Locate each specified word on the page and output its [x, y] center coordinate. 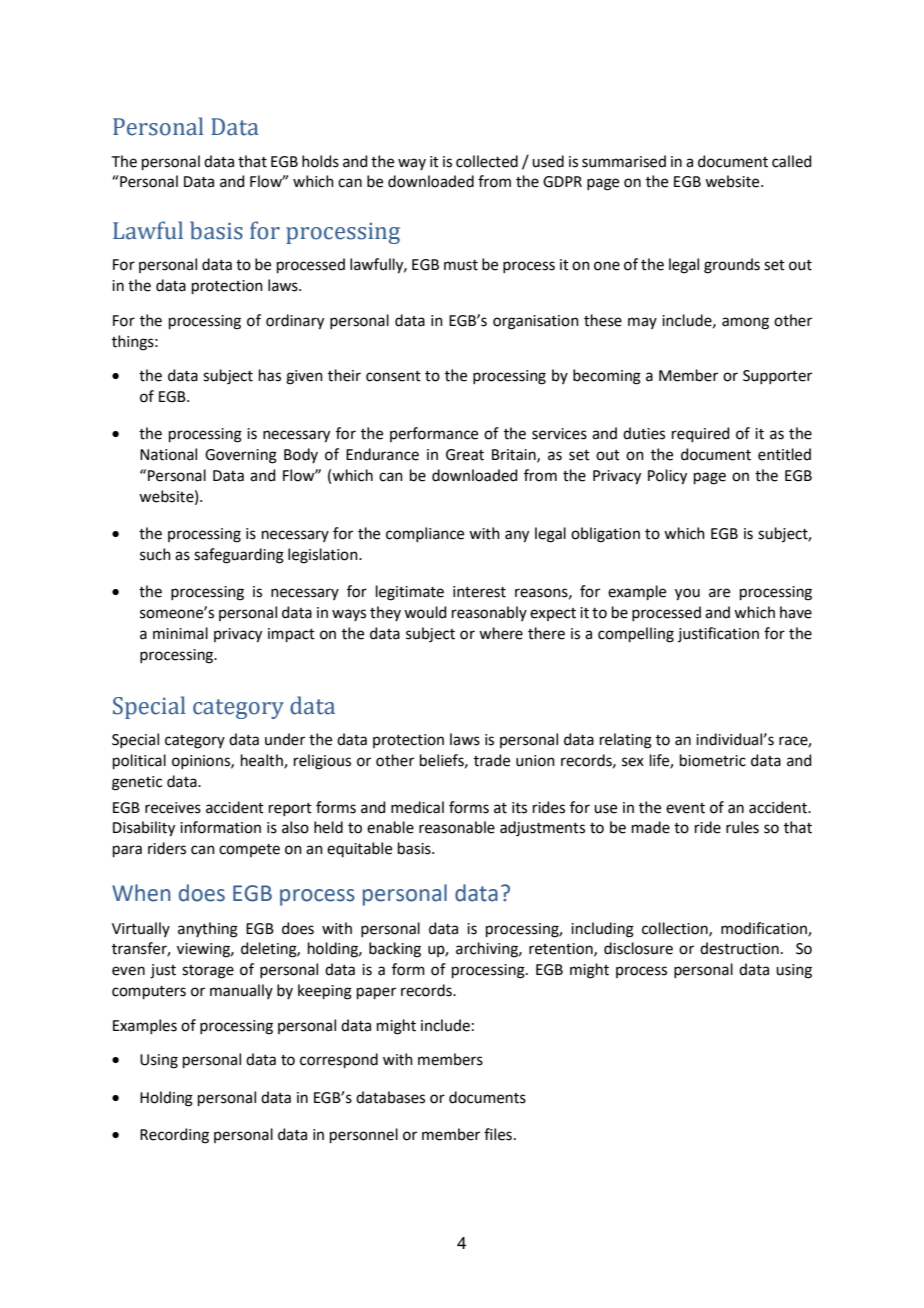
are [719, 593]
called [792, 161]
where [501, 633]
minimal [180, 633]
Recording [174, 1136]
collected [487, 161]
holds [320, 161]
